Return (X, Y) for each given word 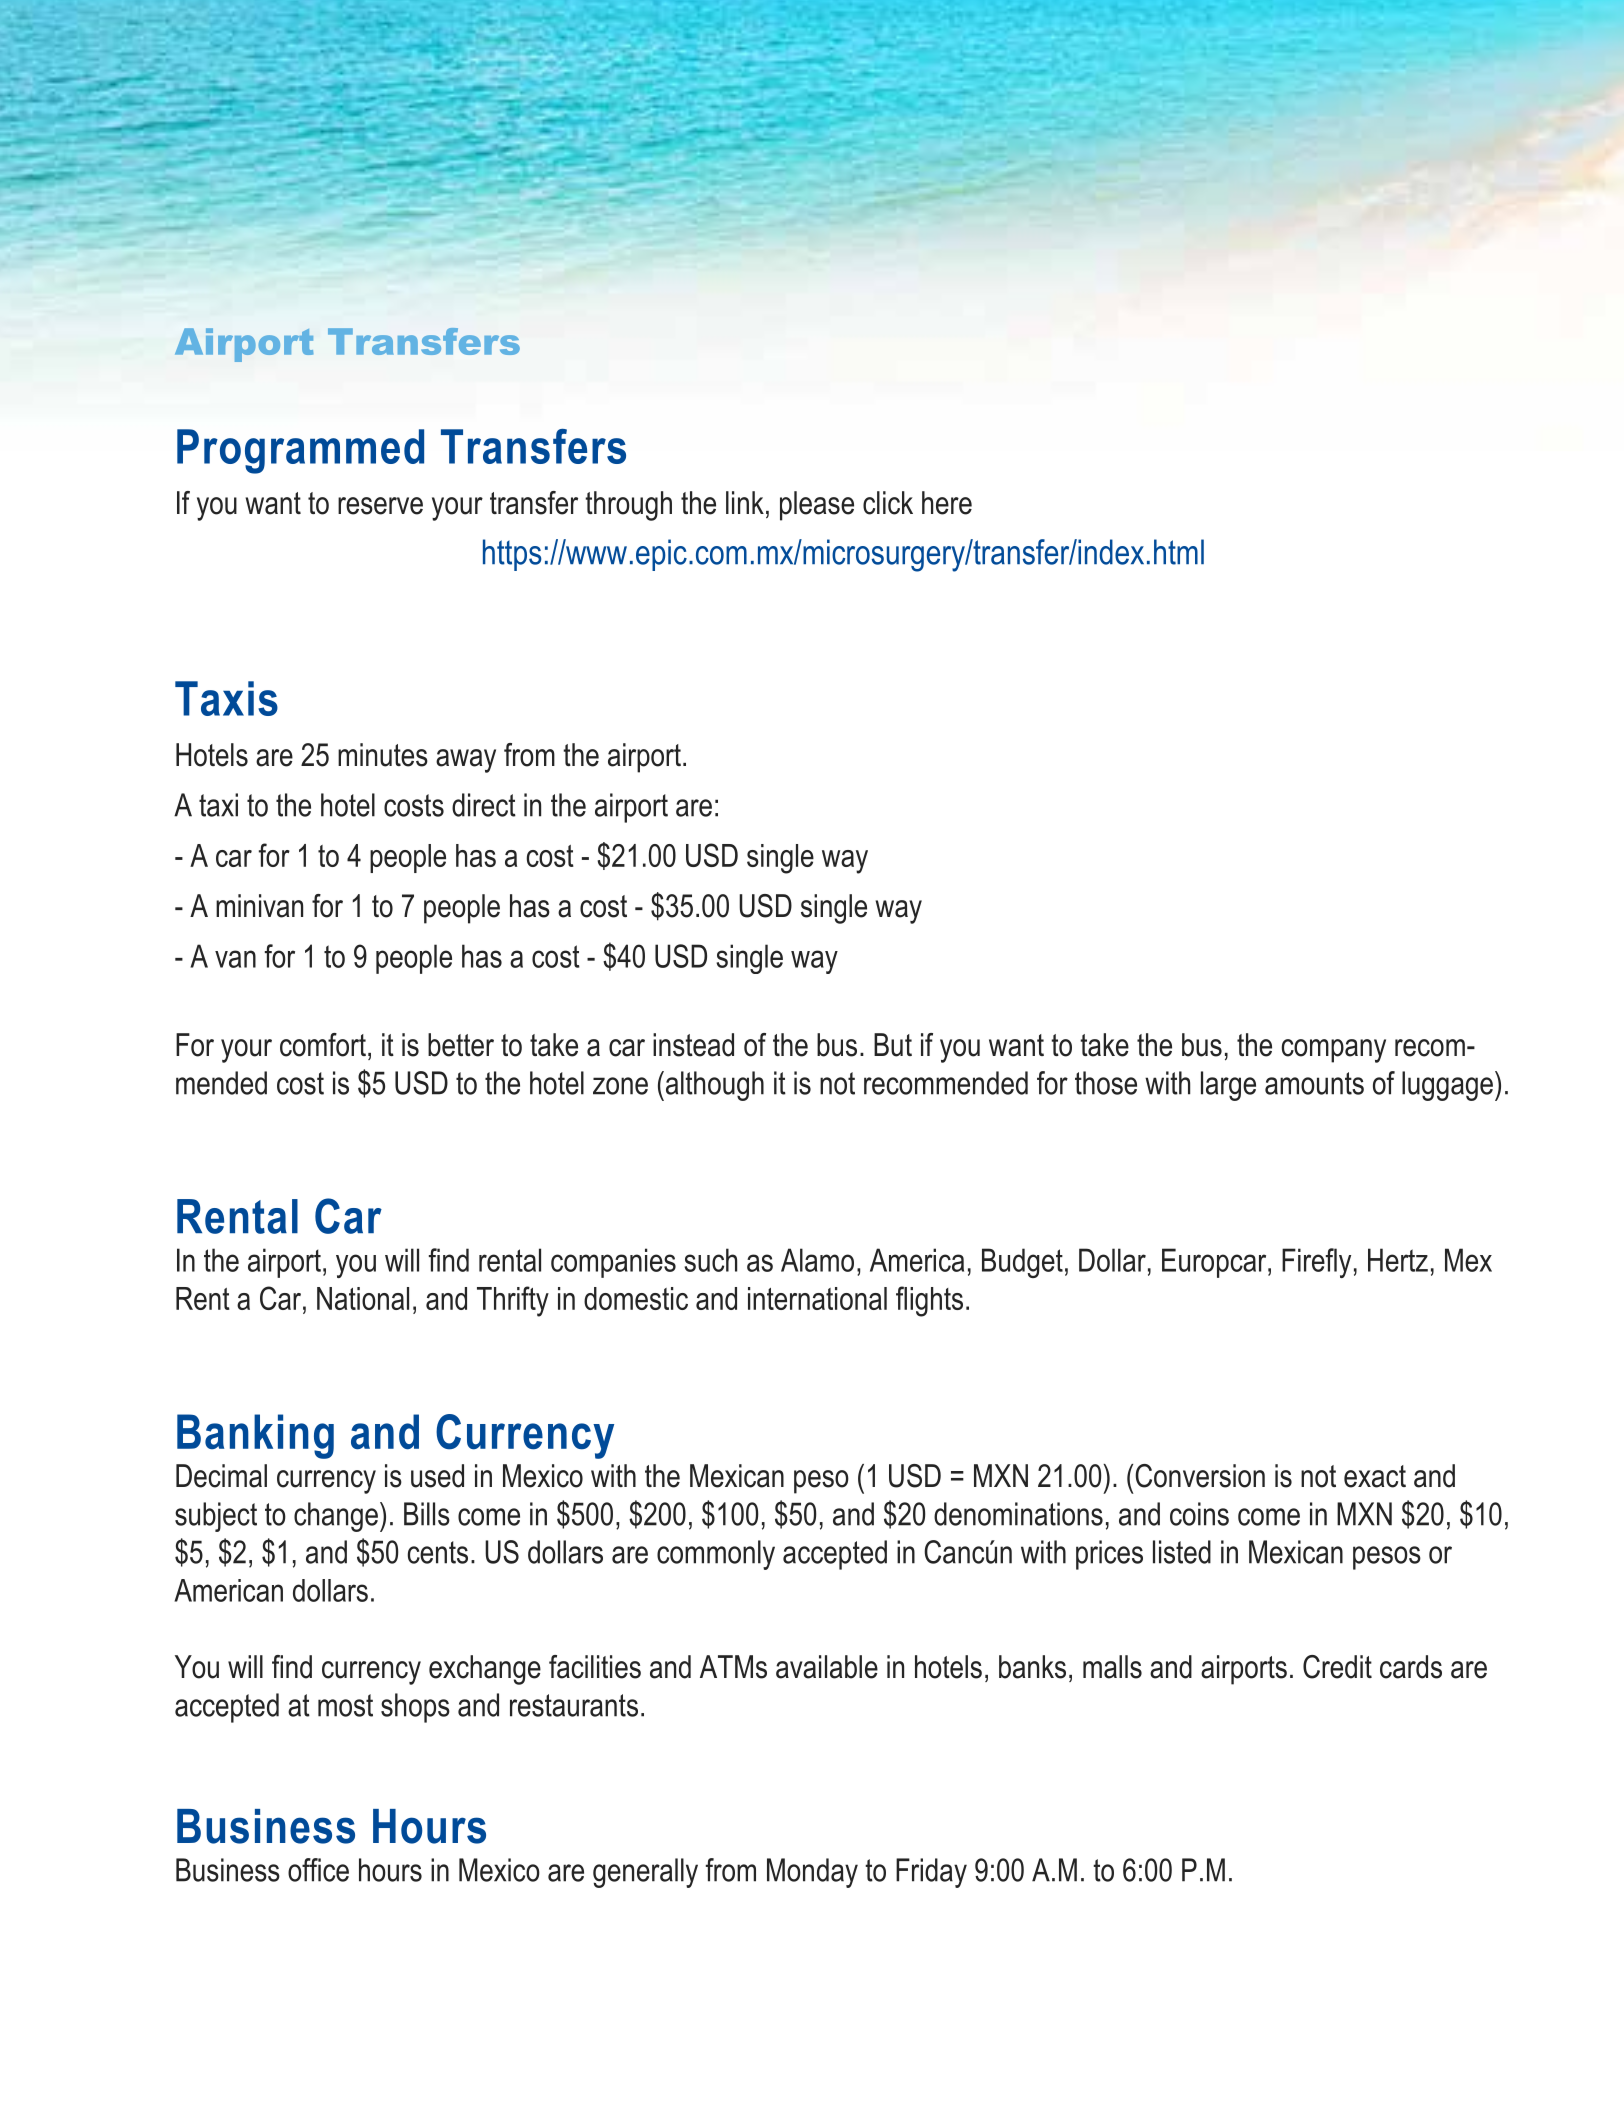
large (1228, 1086)
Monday (812, 1873)
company (1333, 1051)
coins (1199, 1514)
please (817, 506)
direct (484, 805)
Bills (427, 1514)
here (947, 503)
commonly (716, 1555)
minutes (383, 755)
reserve (380, 506)
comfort (323, 1045)
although (713, 1086)
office (318, 1870)
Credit (1337, 1667)
